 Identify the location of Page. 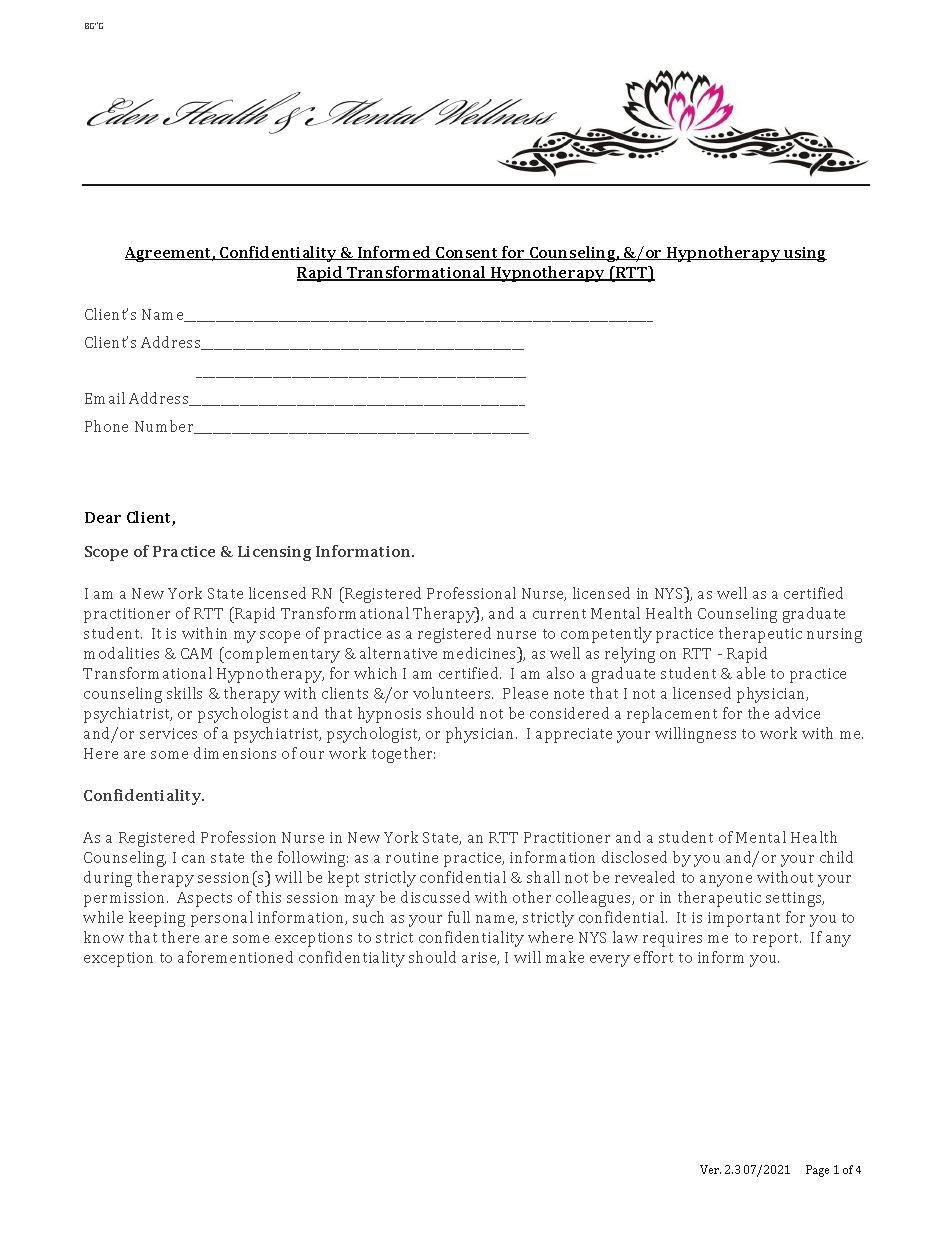
(817, 1171).
